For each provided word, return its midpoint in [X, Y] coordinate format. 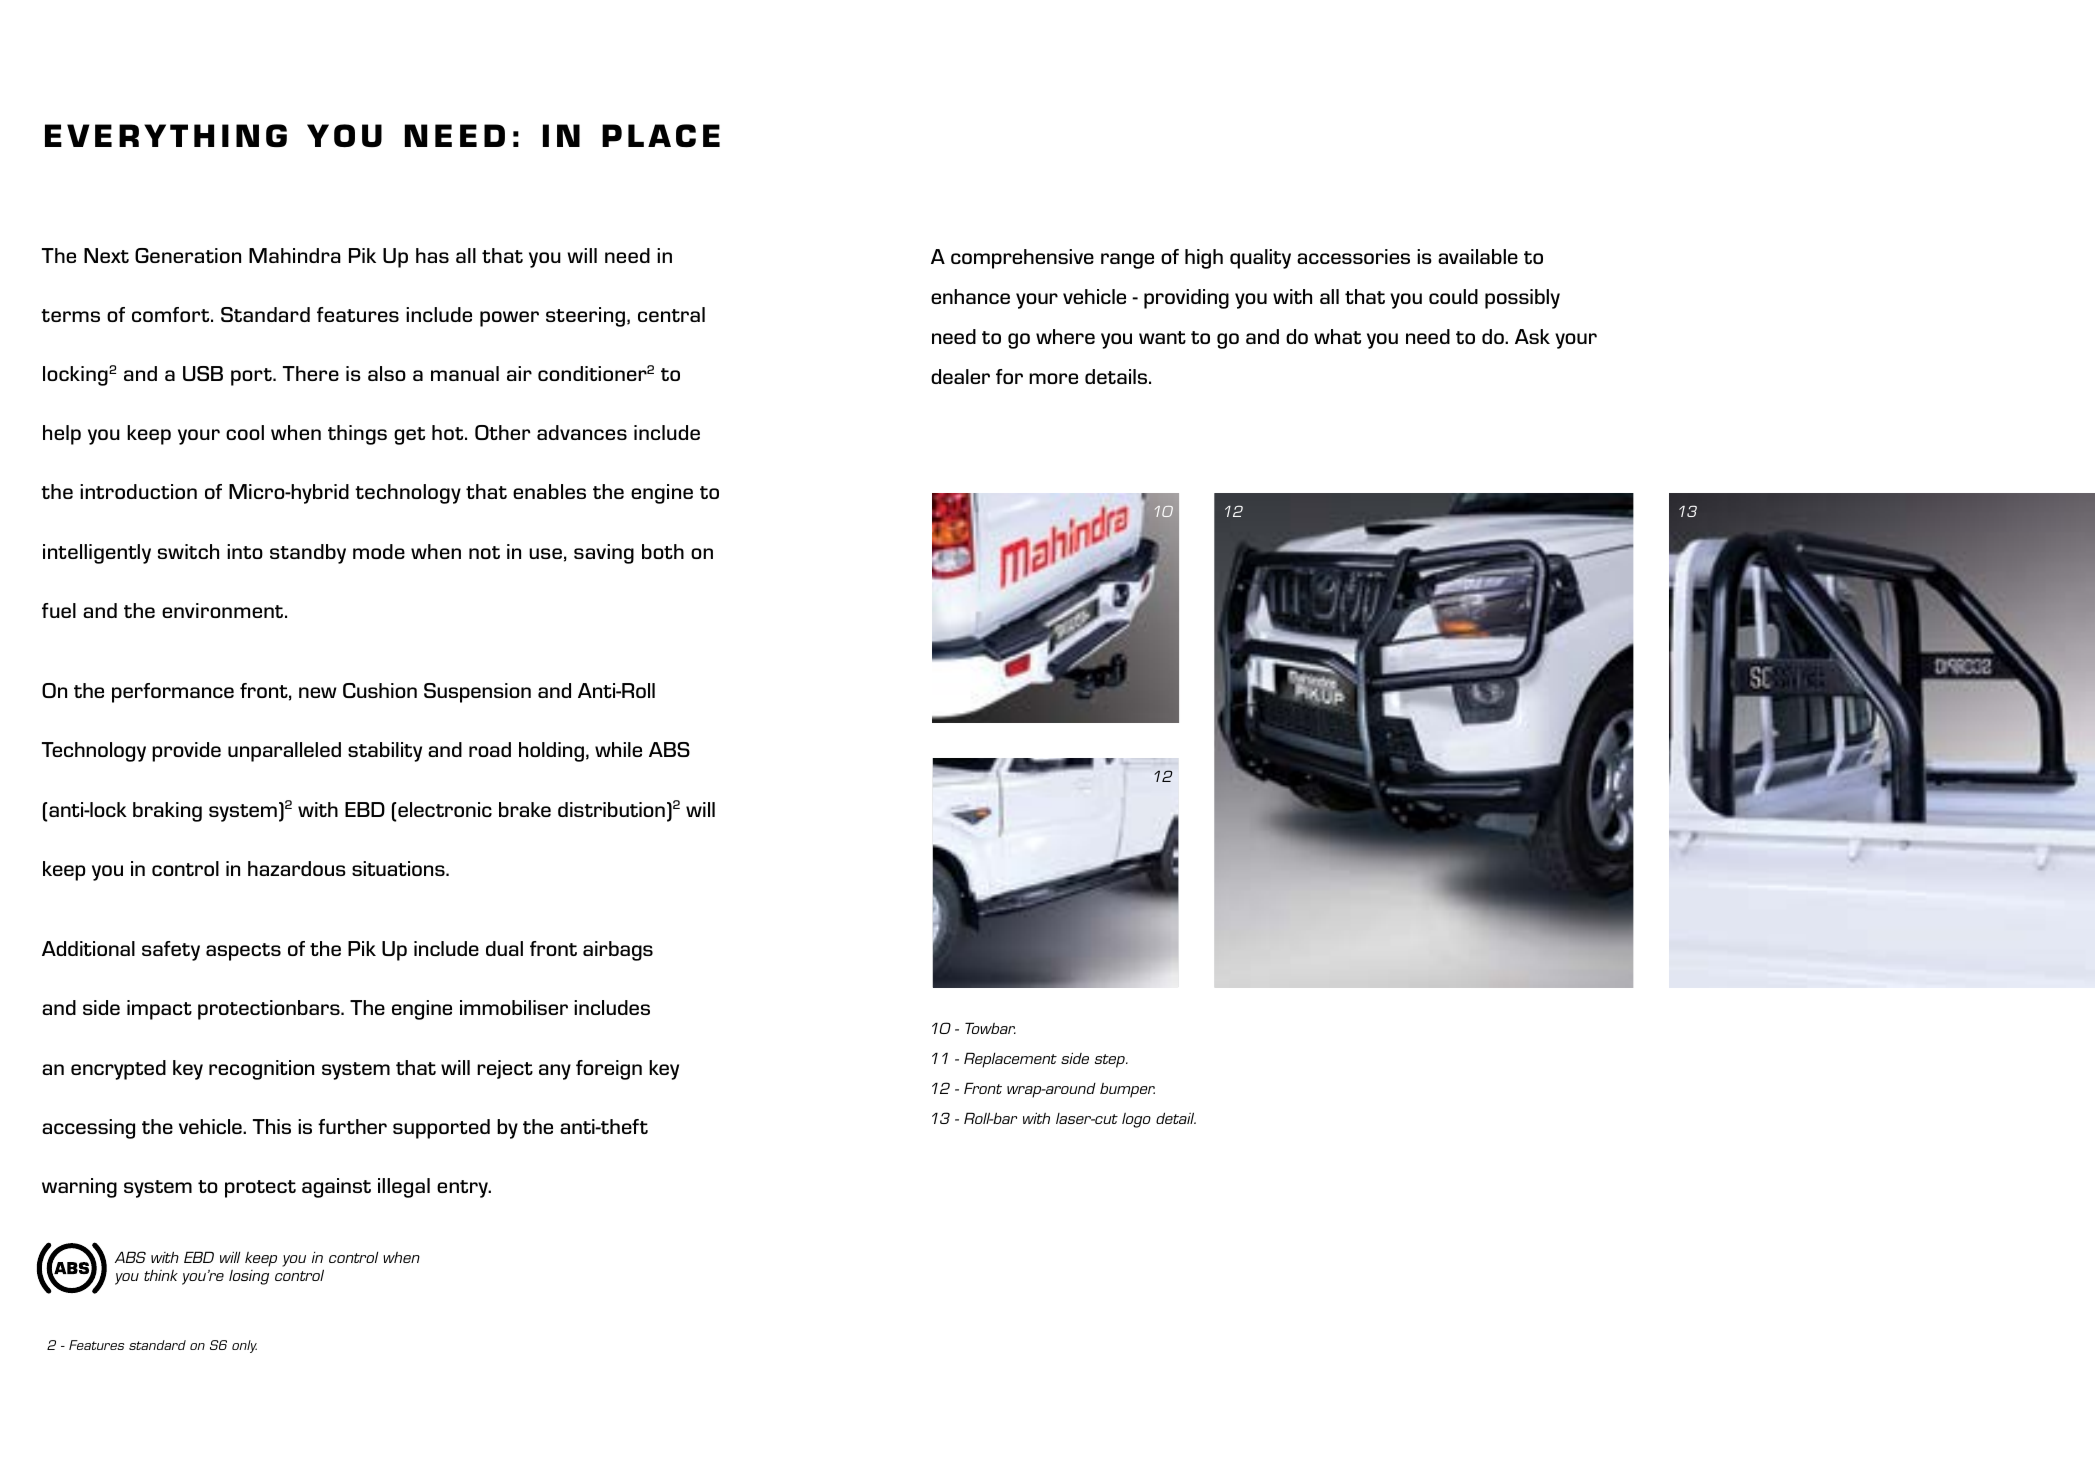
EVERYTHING [166, 135]
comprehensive [1022, 259]
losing [249, 1277]
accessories [1353, 256]
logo [1136, 1120]
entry [464, 1189]
